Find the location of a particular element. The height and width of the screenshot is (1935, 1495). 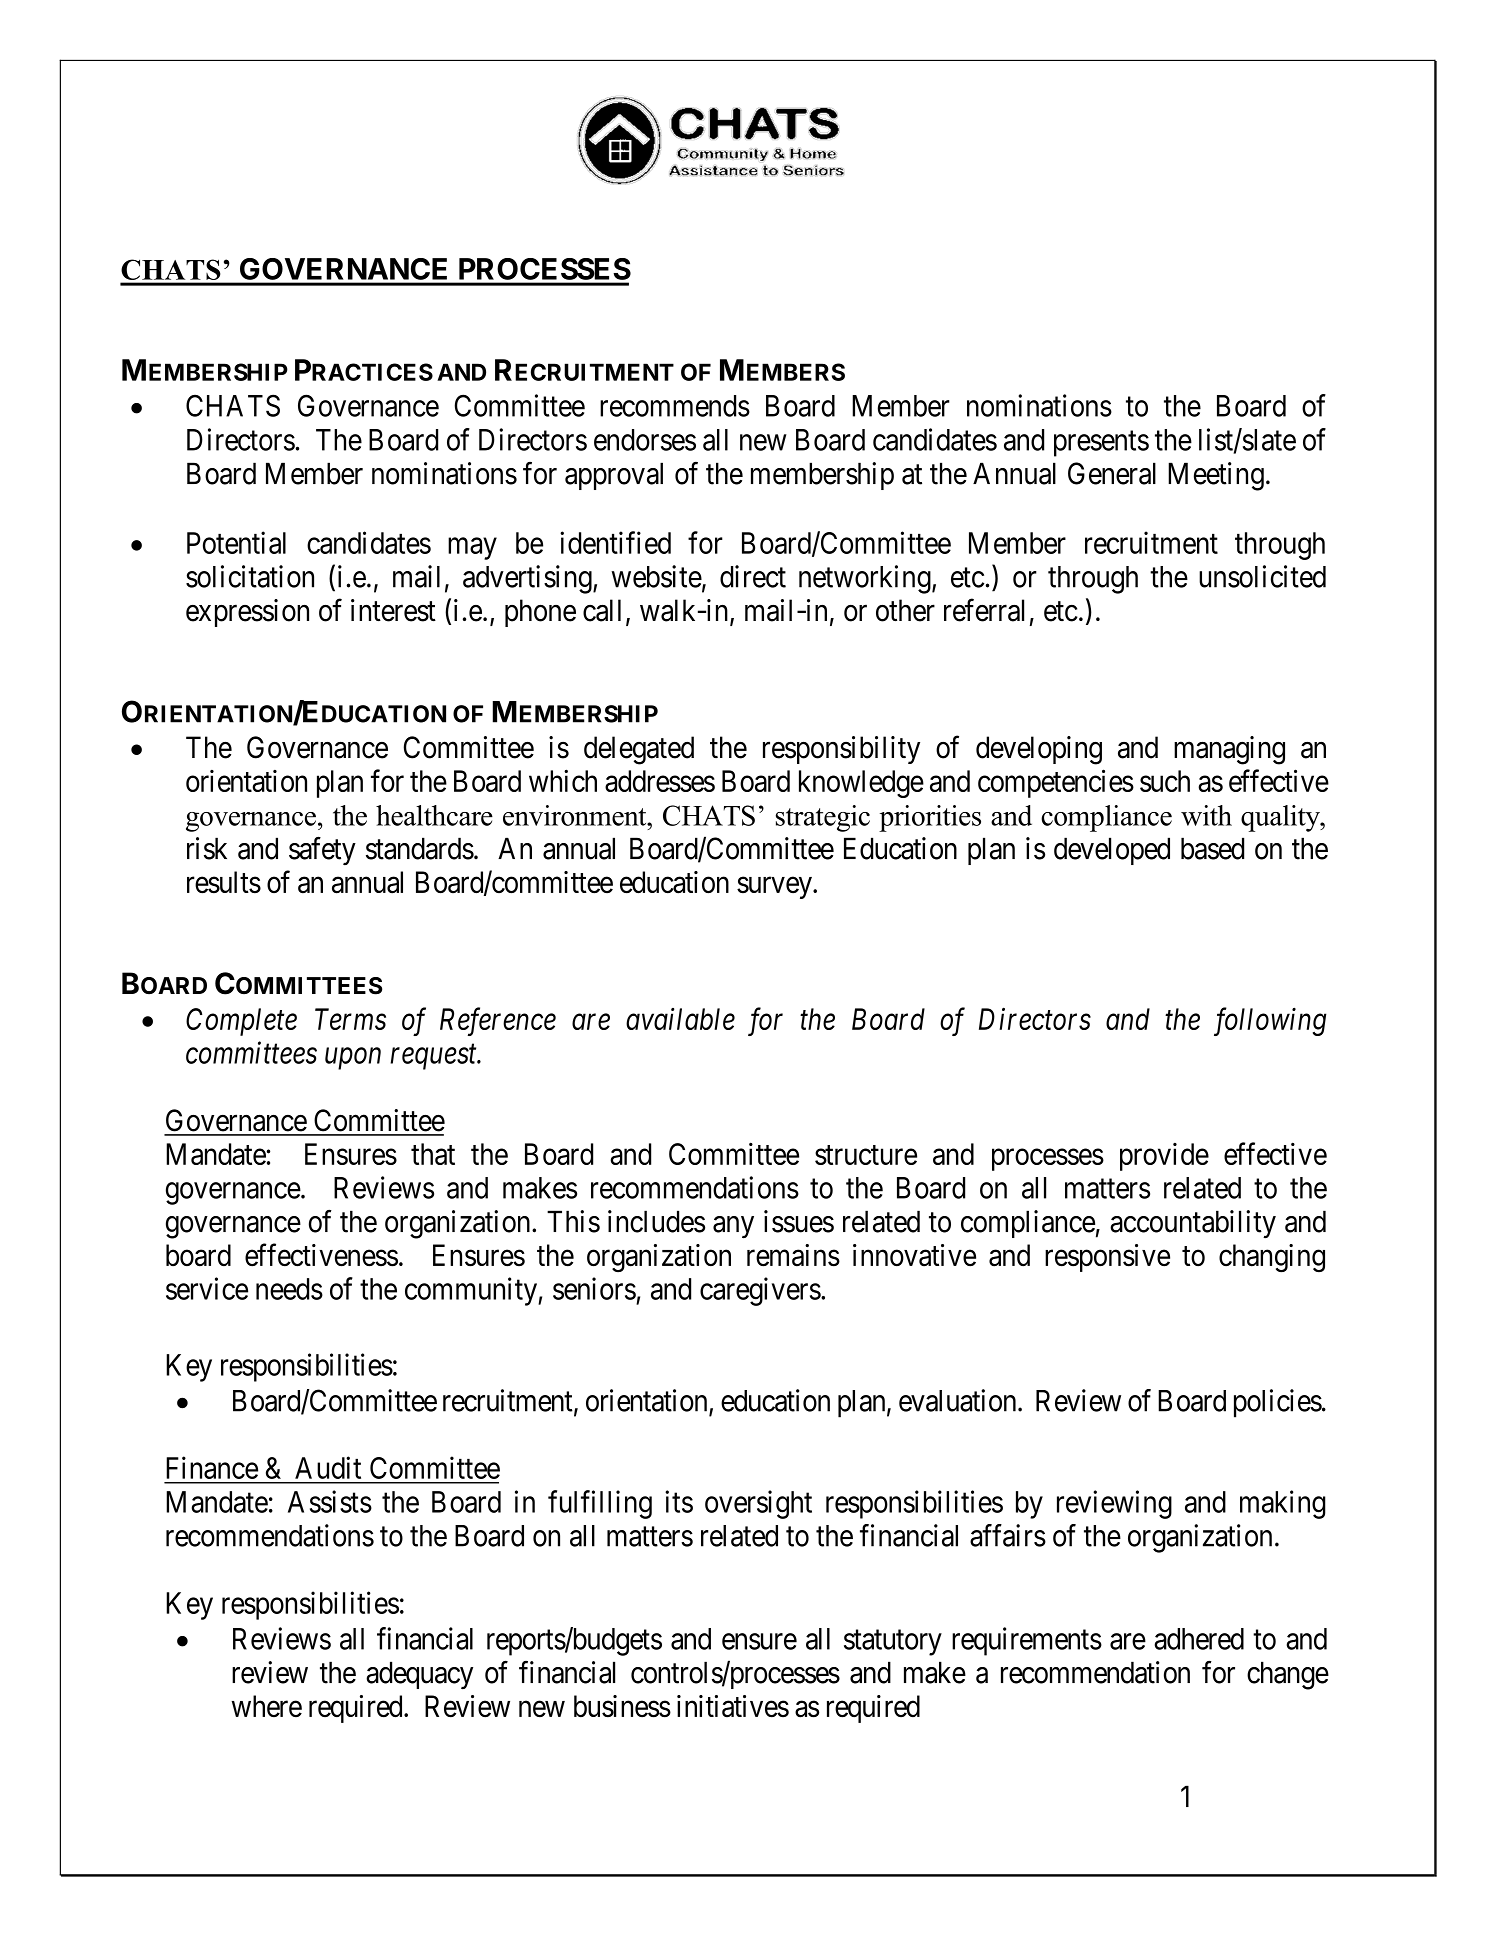

adequacy is located at coordinates (419, 1675).
